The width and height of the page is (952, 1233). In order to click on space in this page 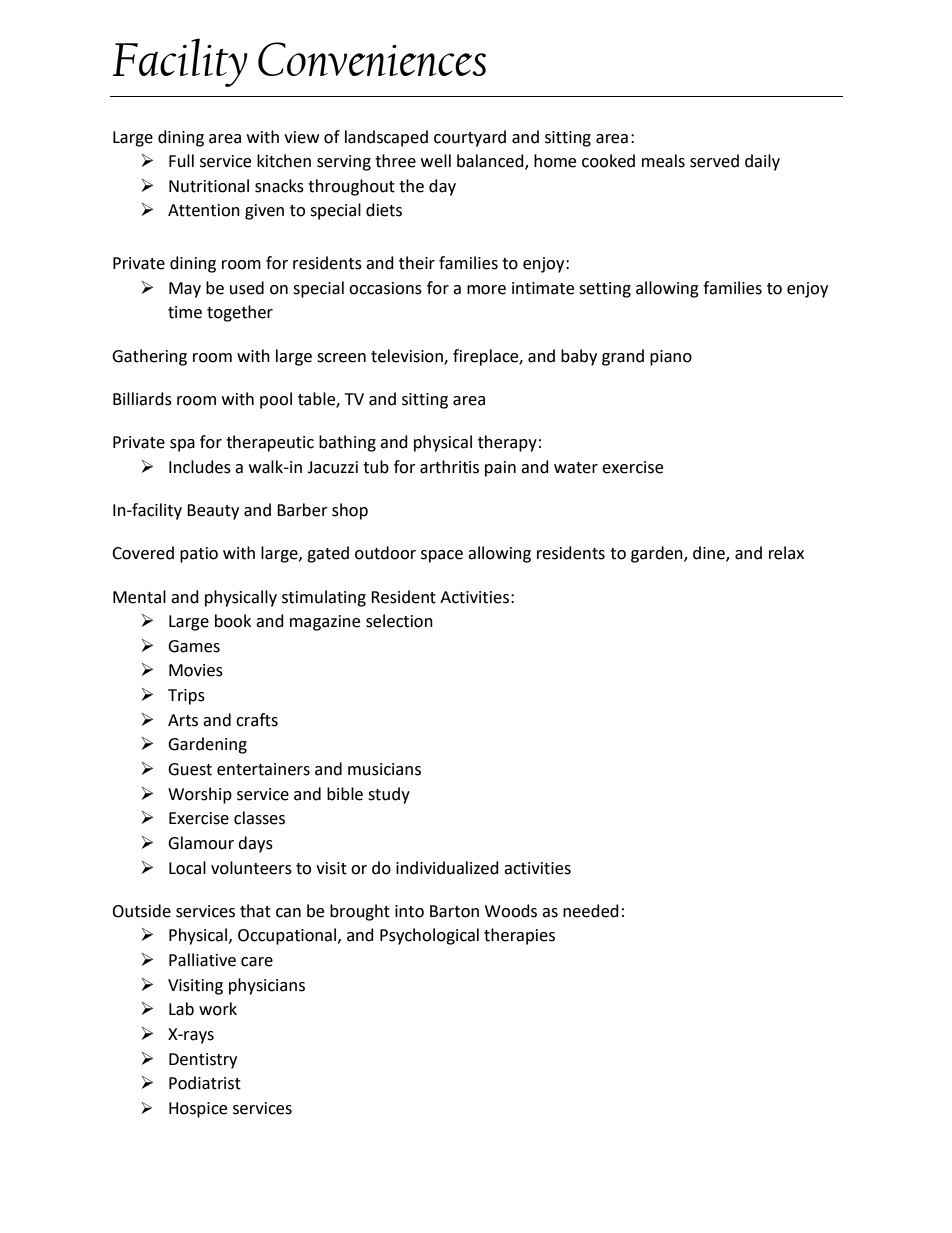, I will do `click(442, 556)`.
